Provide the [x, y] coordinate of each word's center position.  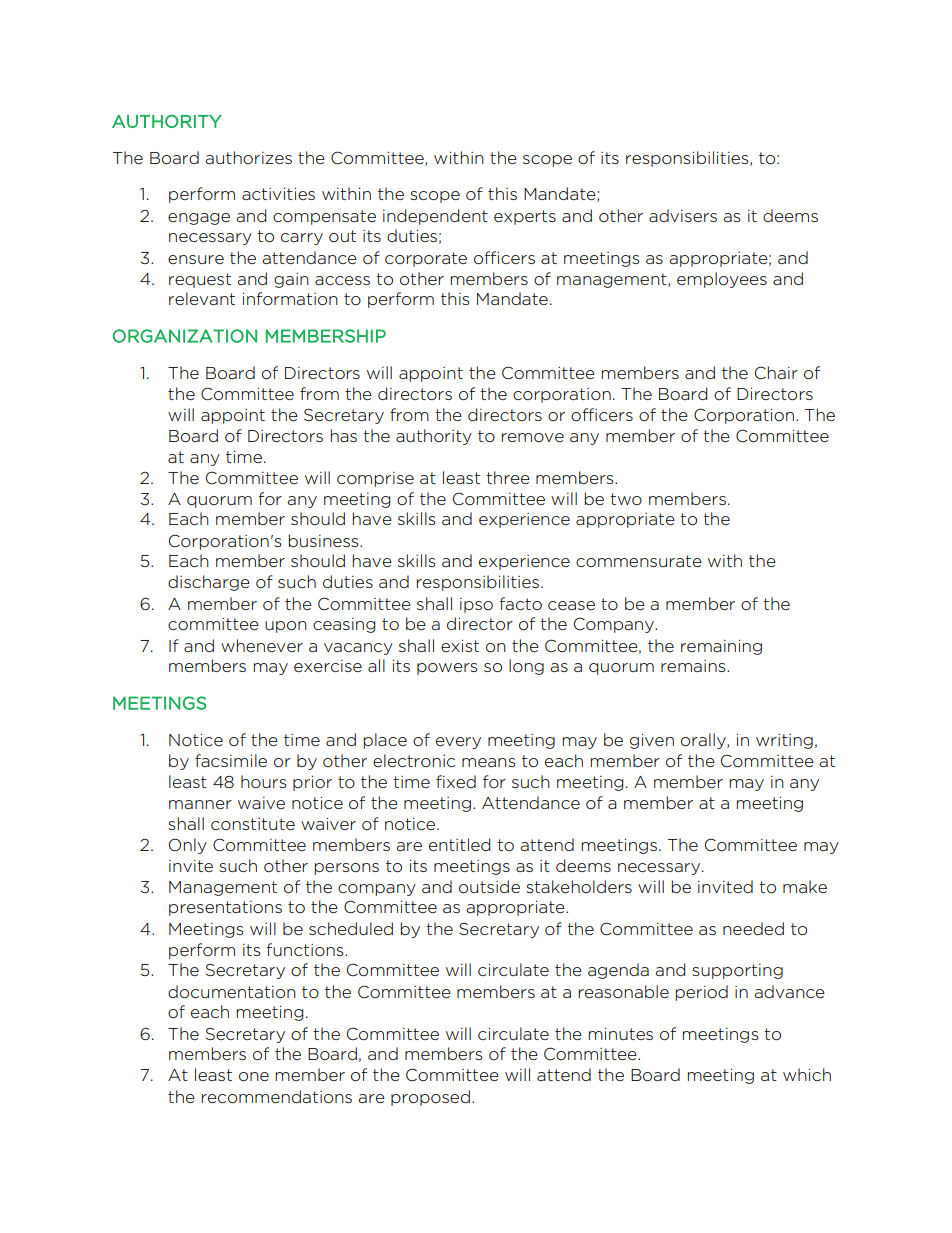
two [626, 499]
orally [704, 741]
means [489, 762]
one [254, 1077]
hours [264, 781]
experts [525, 217]
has [344, 435]
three [508, 477]
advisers [683, 215]
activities [278, 194]
